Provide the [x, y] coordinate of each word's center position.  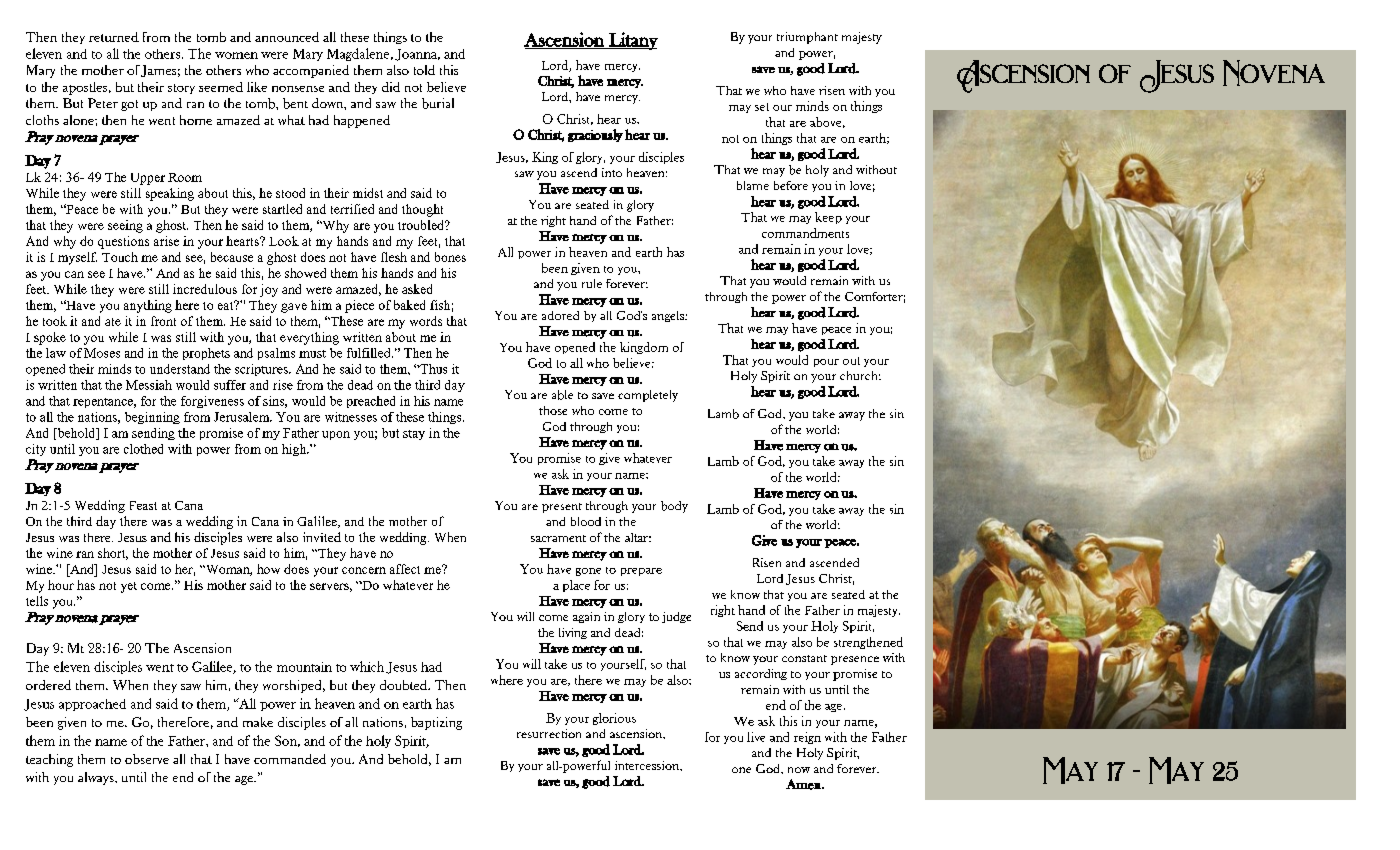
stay [414, 435]
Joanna [417, 55]
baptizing [436, 723]
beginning [152, 418]
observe [147, 759]
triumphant [807, 38]
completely [648, 396]
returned [114, 37]
